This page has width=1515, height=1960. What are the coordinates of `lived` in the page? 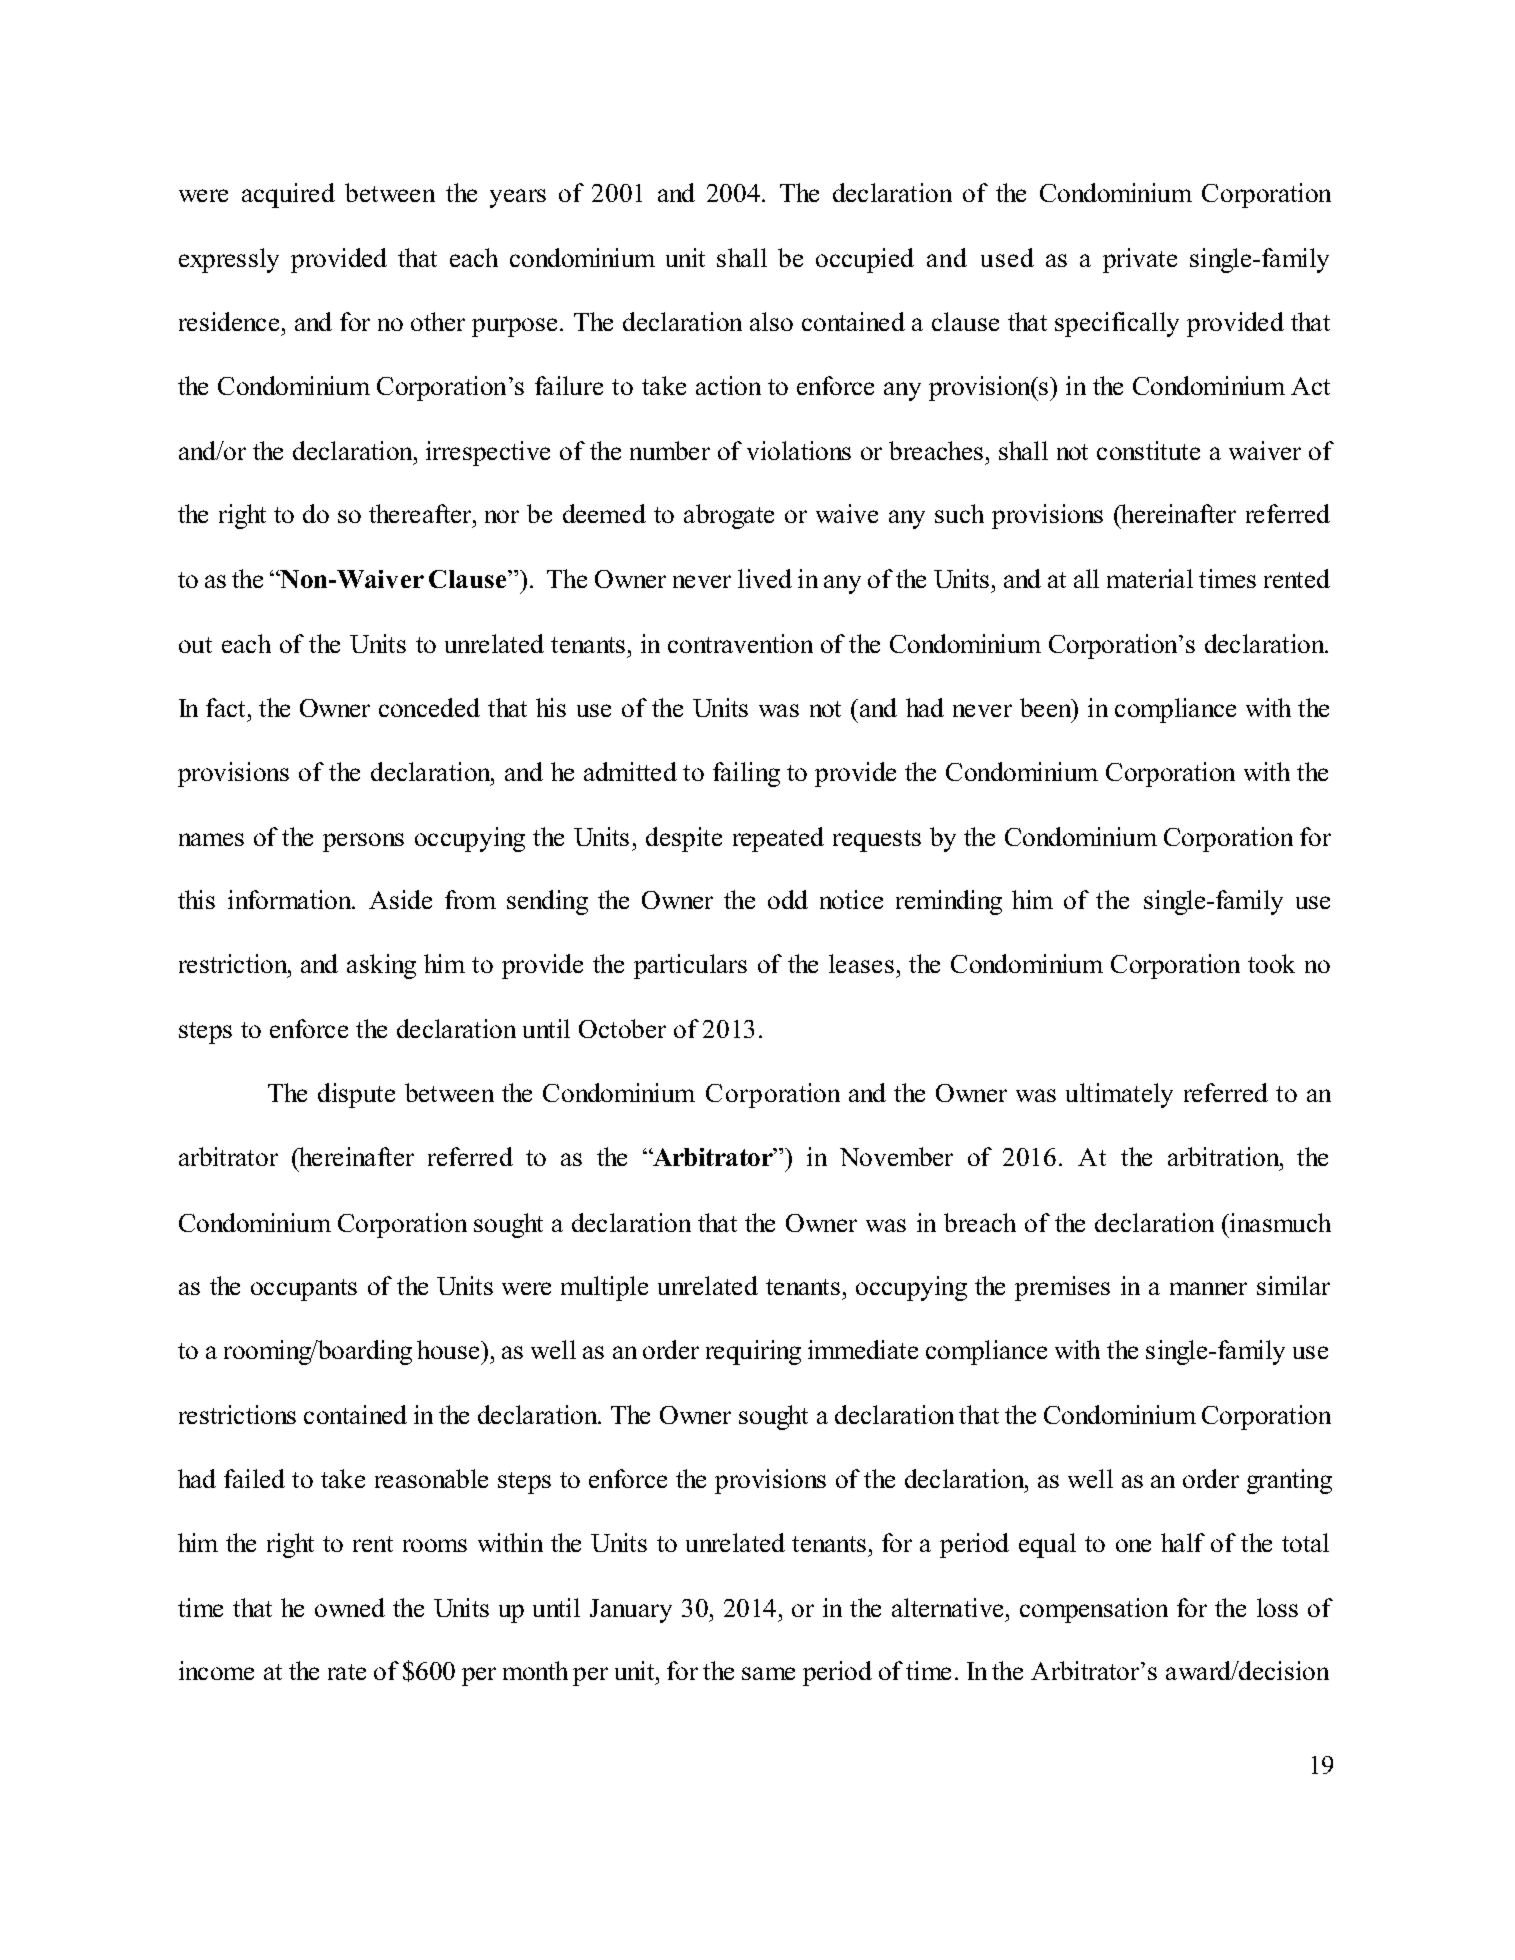 It's located at (765, 578).
